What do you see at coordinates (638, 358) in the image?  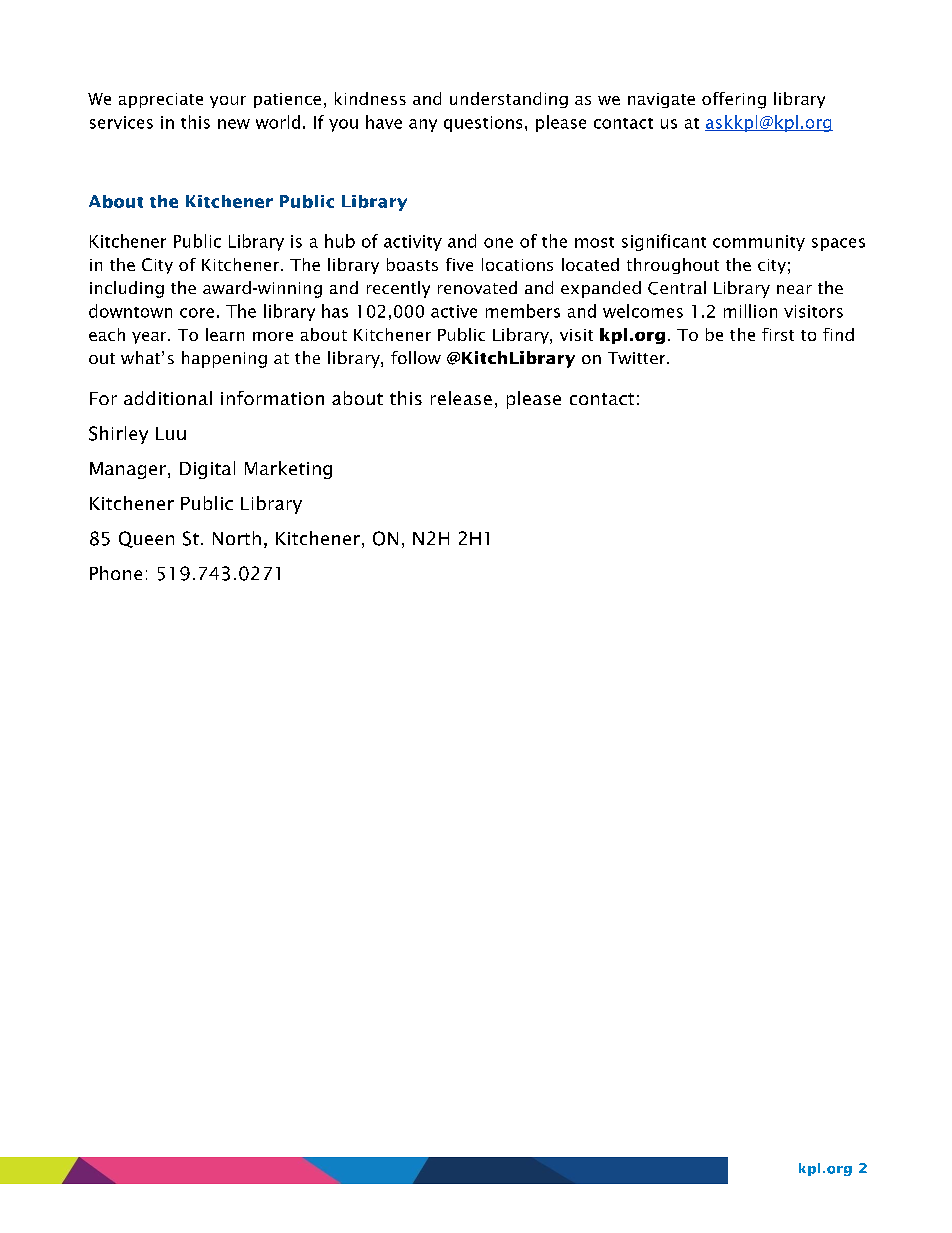 I see `Twitter` at bounding box center [638, 358].
